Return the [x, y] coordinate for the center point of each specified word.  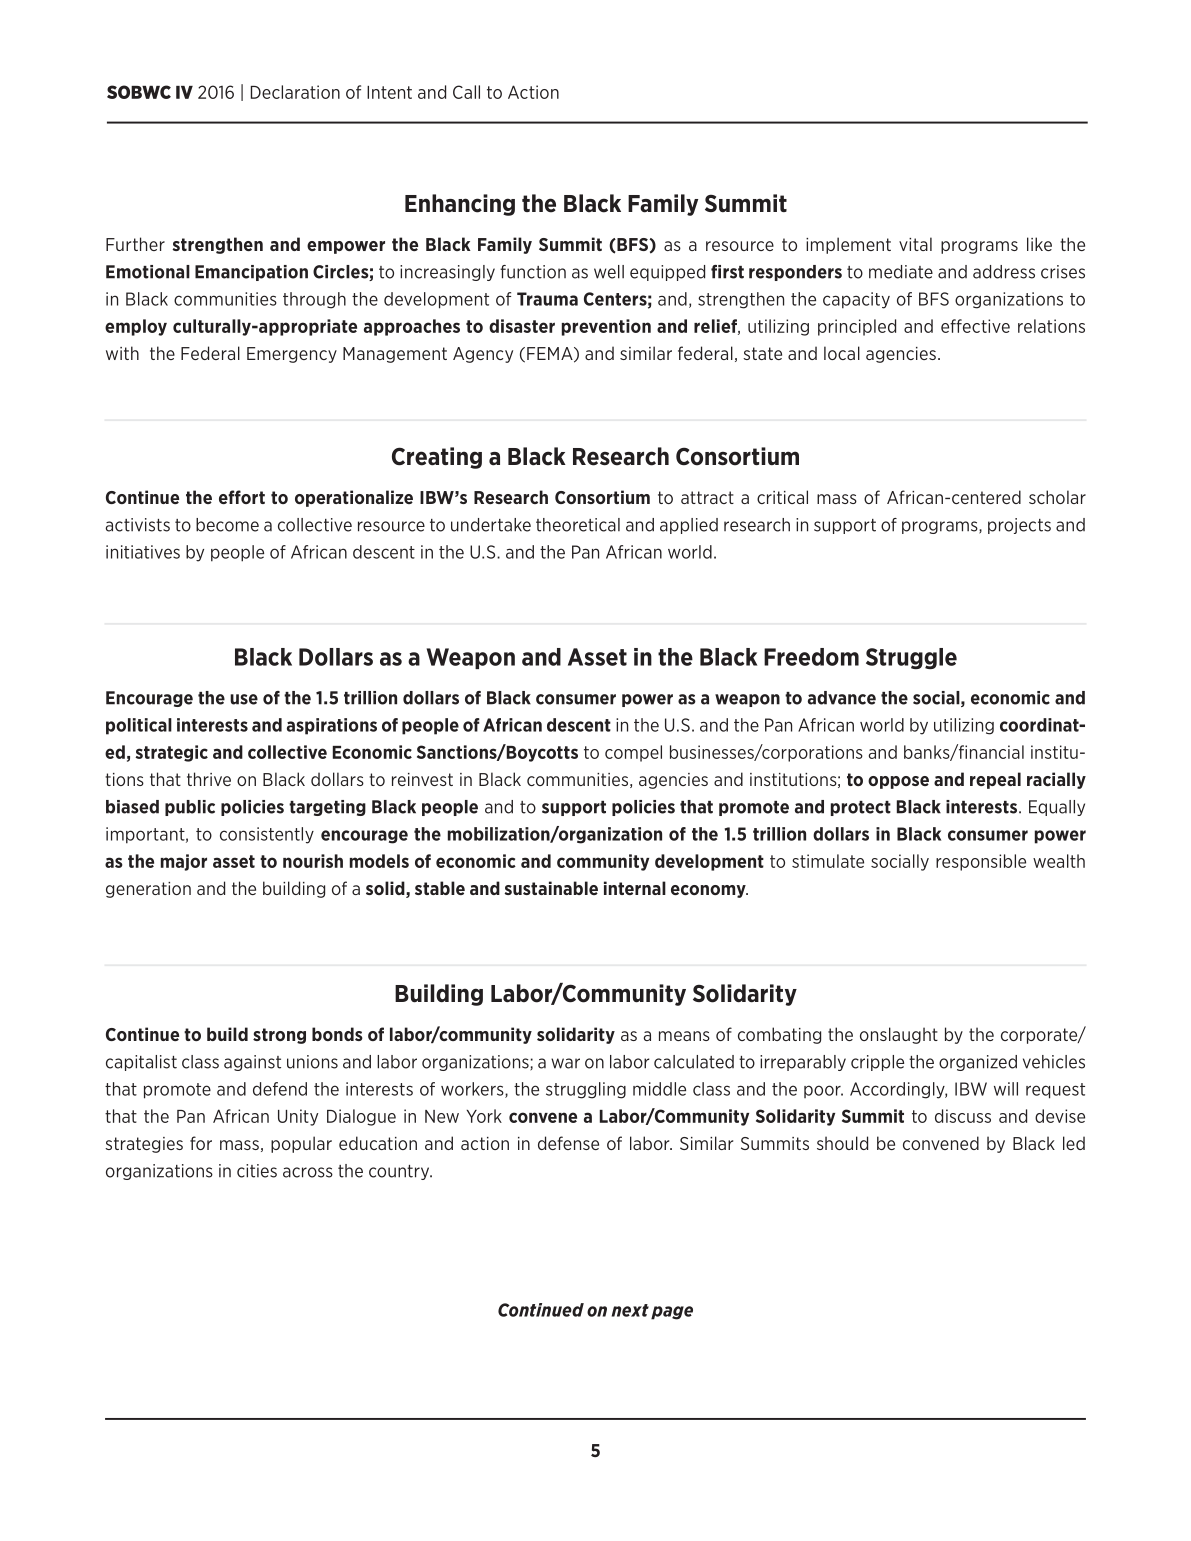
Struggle [911, 658]
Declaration [295, 92]
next [630, 1310]
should [842, 1143]
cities [257, 1171]
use [244, 699]
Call [466, 92]
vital [915, 244]
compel [633, 753]
